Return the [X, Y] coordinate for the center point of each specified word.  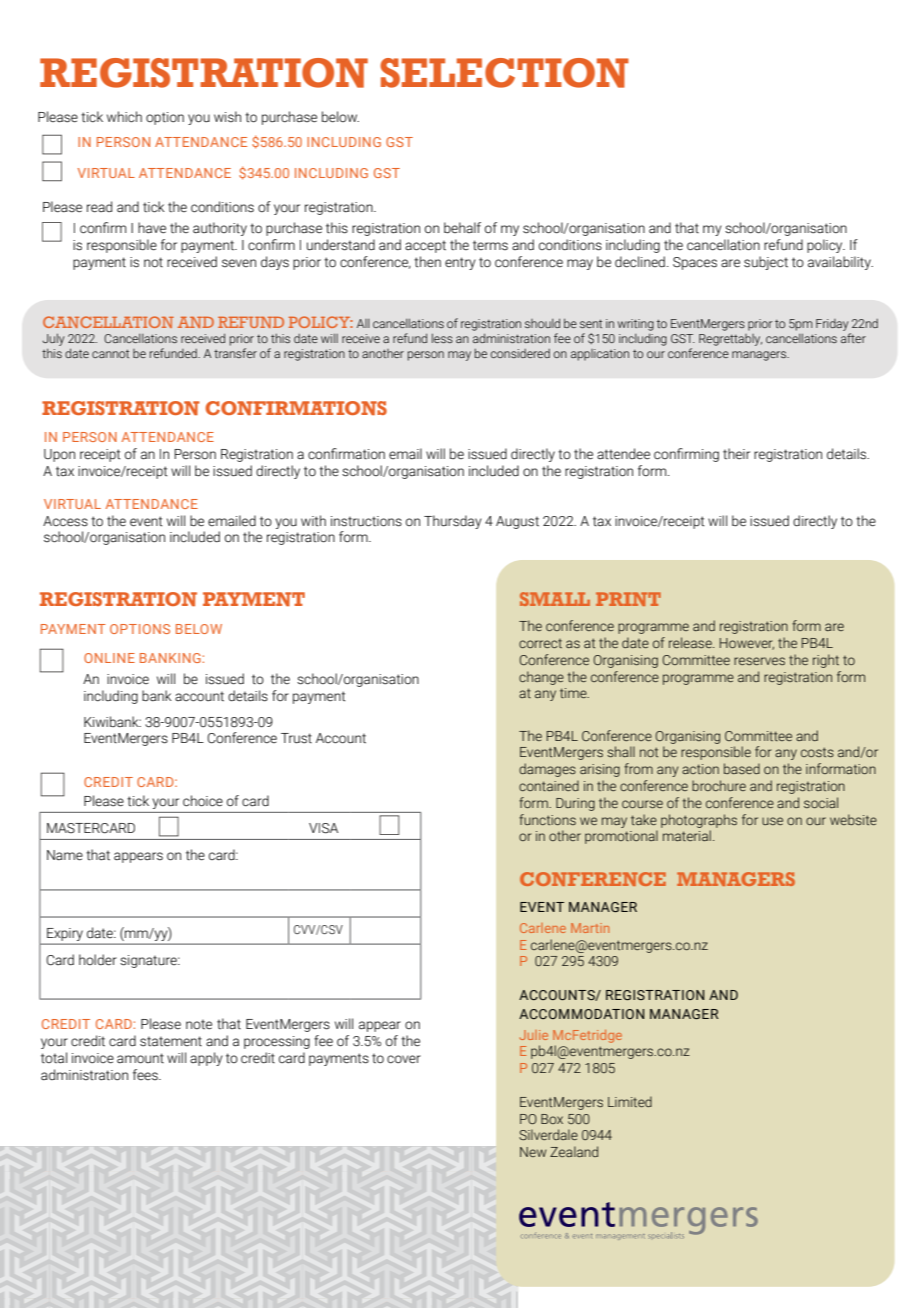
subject [766, 263]
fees [146, 1075]
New [533, 1152]
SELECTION [504, 73]
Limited [630, 1101]
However [747, 644]
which [124, 117]
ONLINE [109, 658]
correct [540, 643]
